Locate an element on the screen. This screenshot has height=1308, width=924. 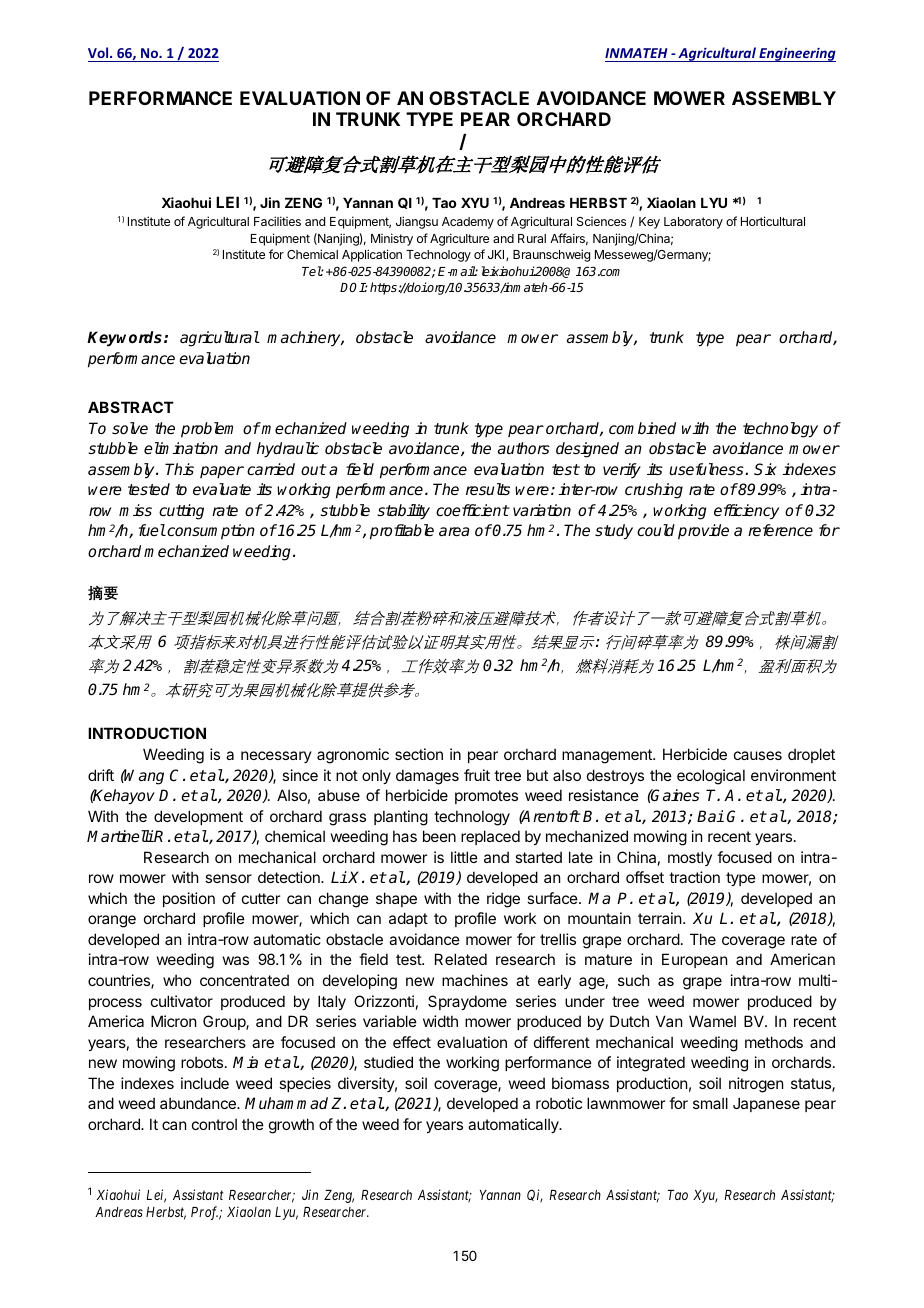
area is located at coordinates (454, 531).
